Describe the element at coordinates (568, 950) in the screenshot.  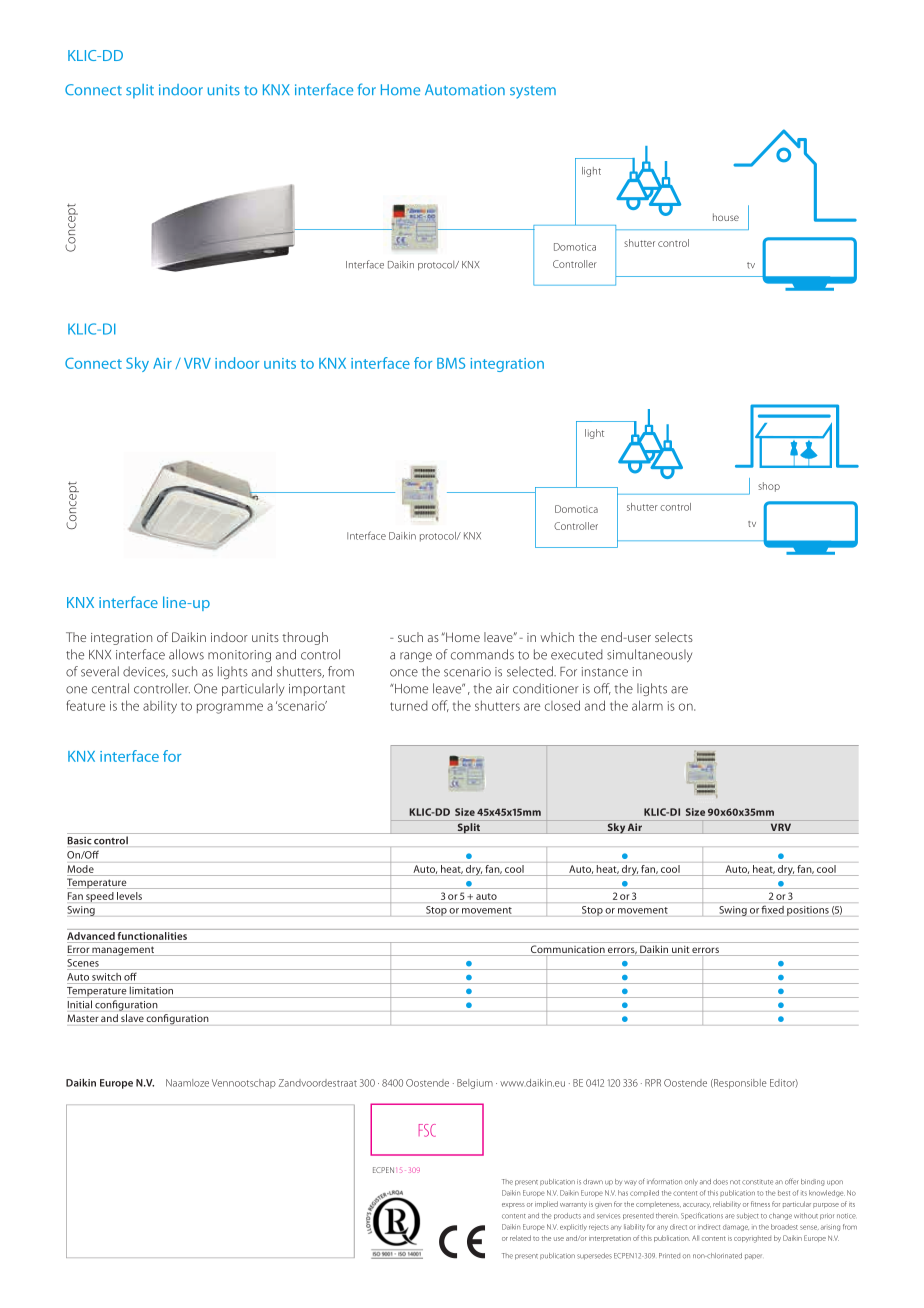
I see `Communication` at that location.
